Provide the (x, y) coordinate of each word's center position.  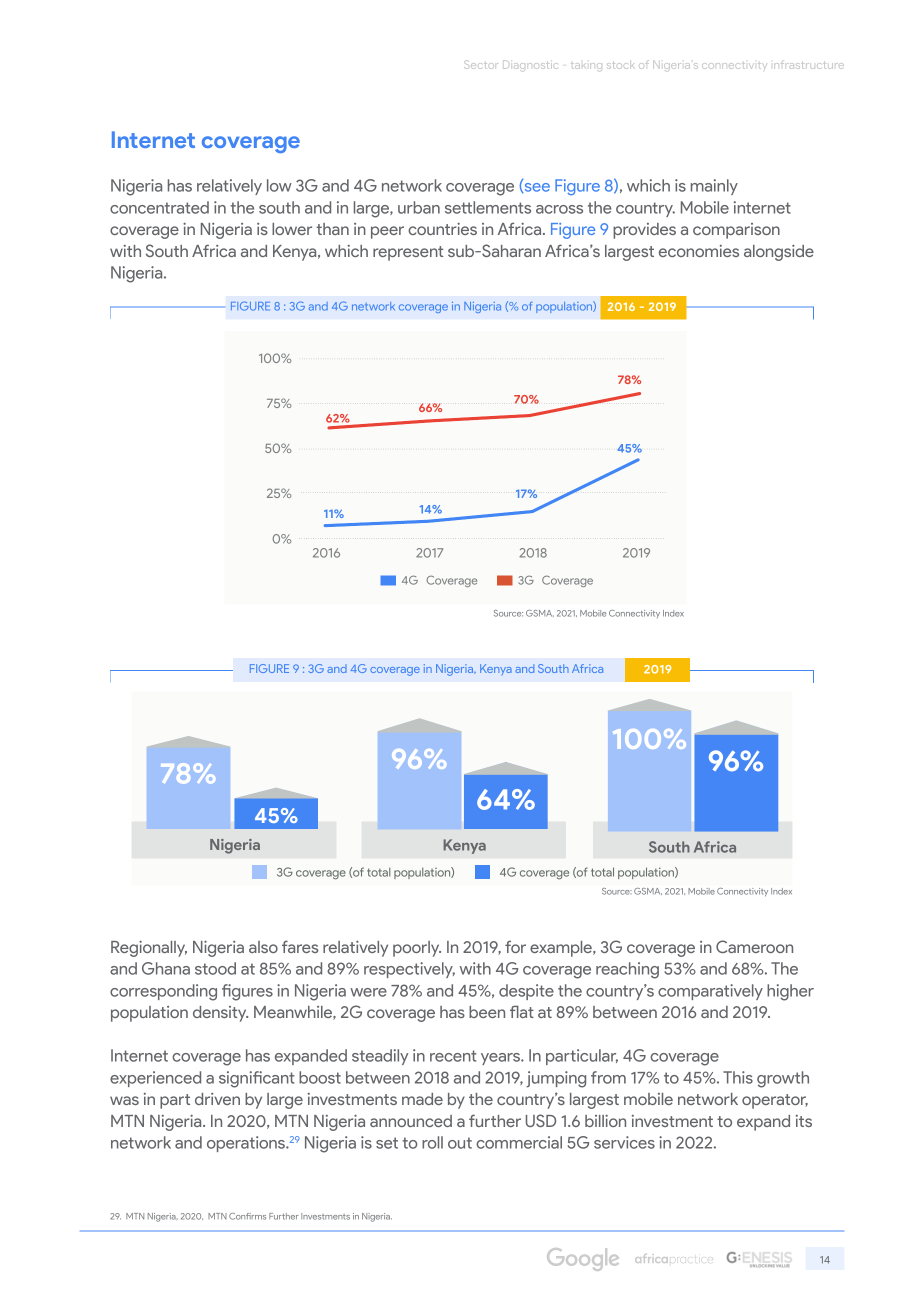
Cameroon (754, 946)
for (515, 946)
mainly (714, 187)
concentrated (159, 207)
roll (432, 1142)
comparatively (710, 992)
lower (292, 229)
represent (408, 253)
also (263, 947)
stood (215, 968)
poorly (417, 949)
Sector (481, 64)
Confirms (247, 1216)
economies (699, 251)
